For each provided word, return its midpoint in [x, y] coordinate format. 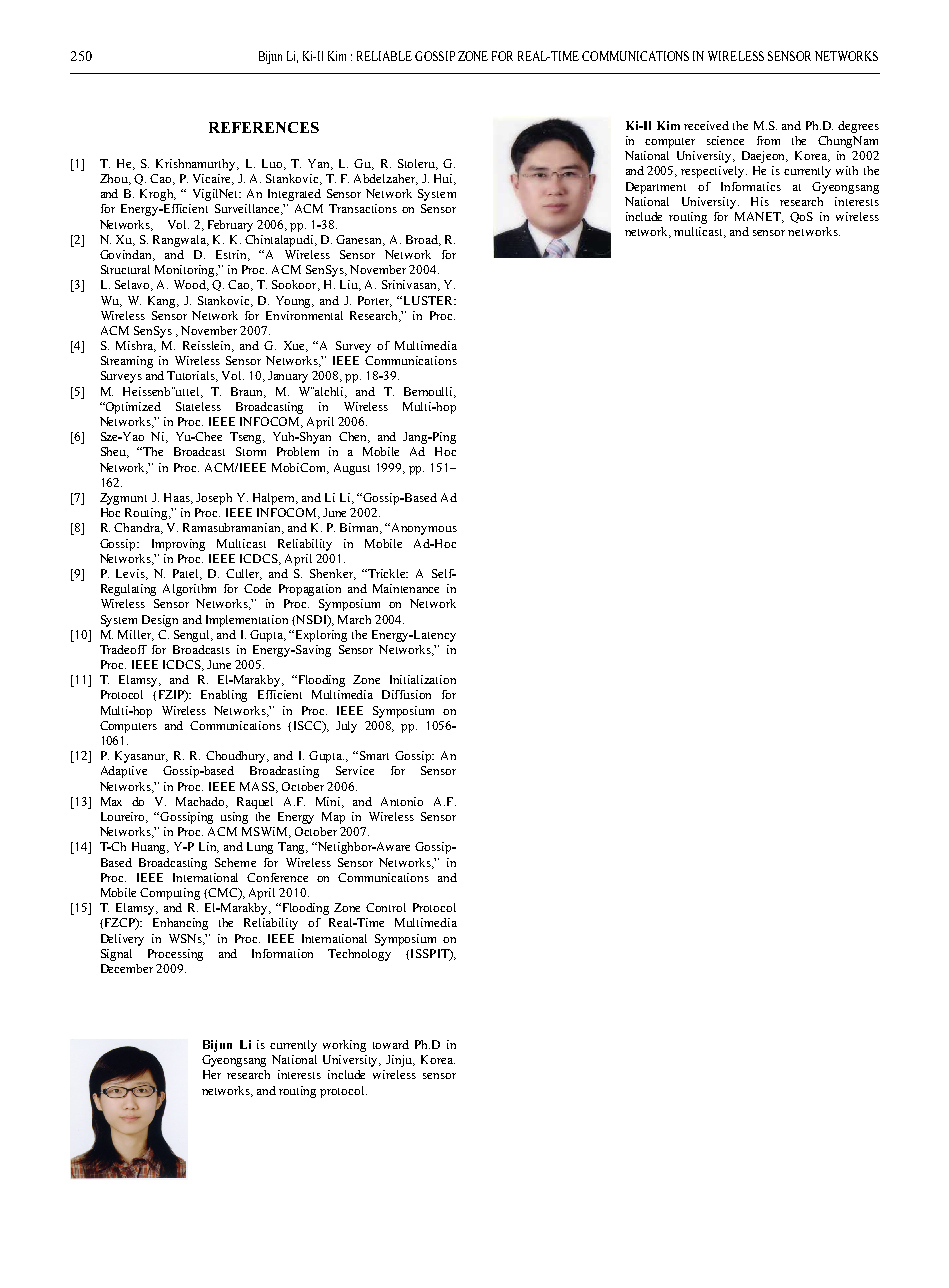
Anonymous [424, 529]
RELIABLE [384, 56]
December [127, 968]
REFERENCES [264, 127]
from [768, 140]
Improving [178, 545]
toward [391, 1044]
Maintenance [406, 588]
